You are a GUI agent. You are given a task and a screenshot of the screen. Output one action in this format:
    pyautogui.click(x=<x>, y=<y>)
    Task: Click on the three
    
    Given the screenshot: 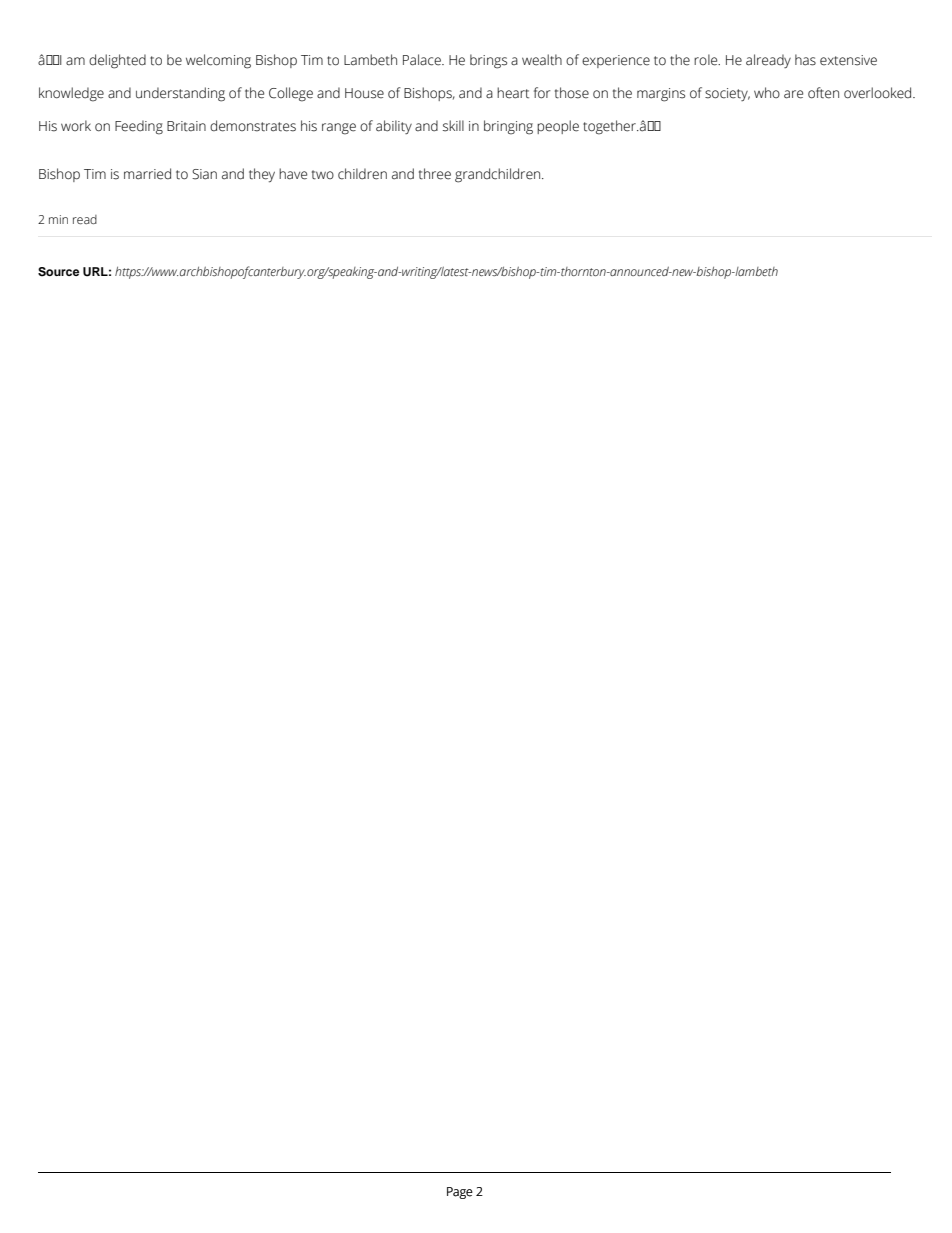 What is the action you would take?
    pyautogui.click(x=435, y=174)
